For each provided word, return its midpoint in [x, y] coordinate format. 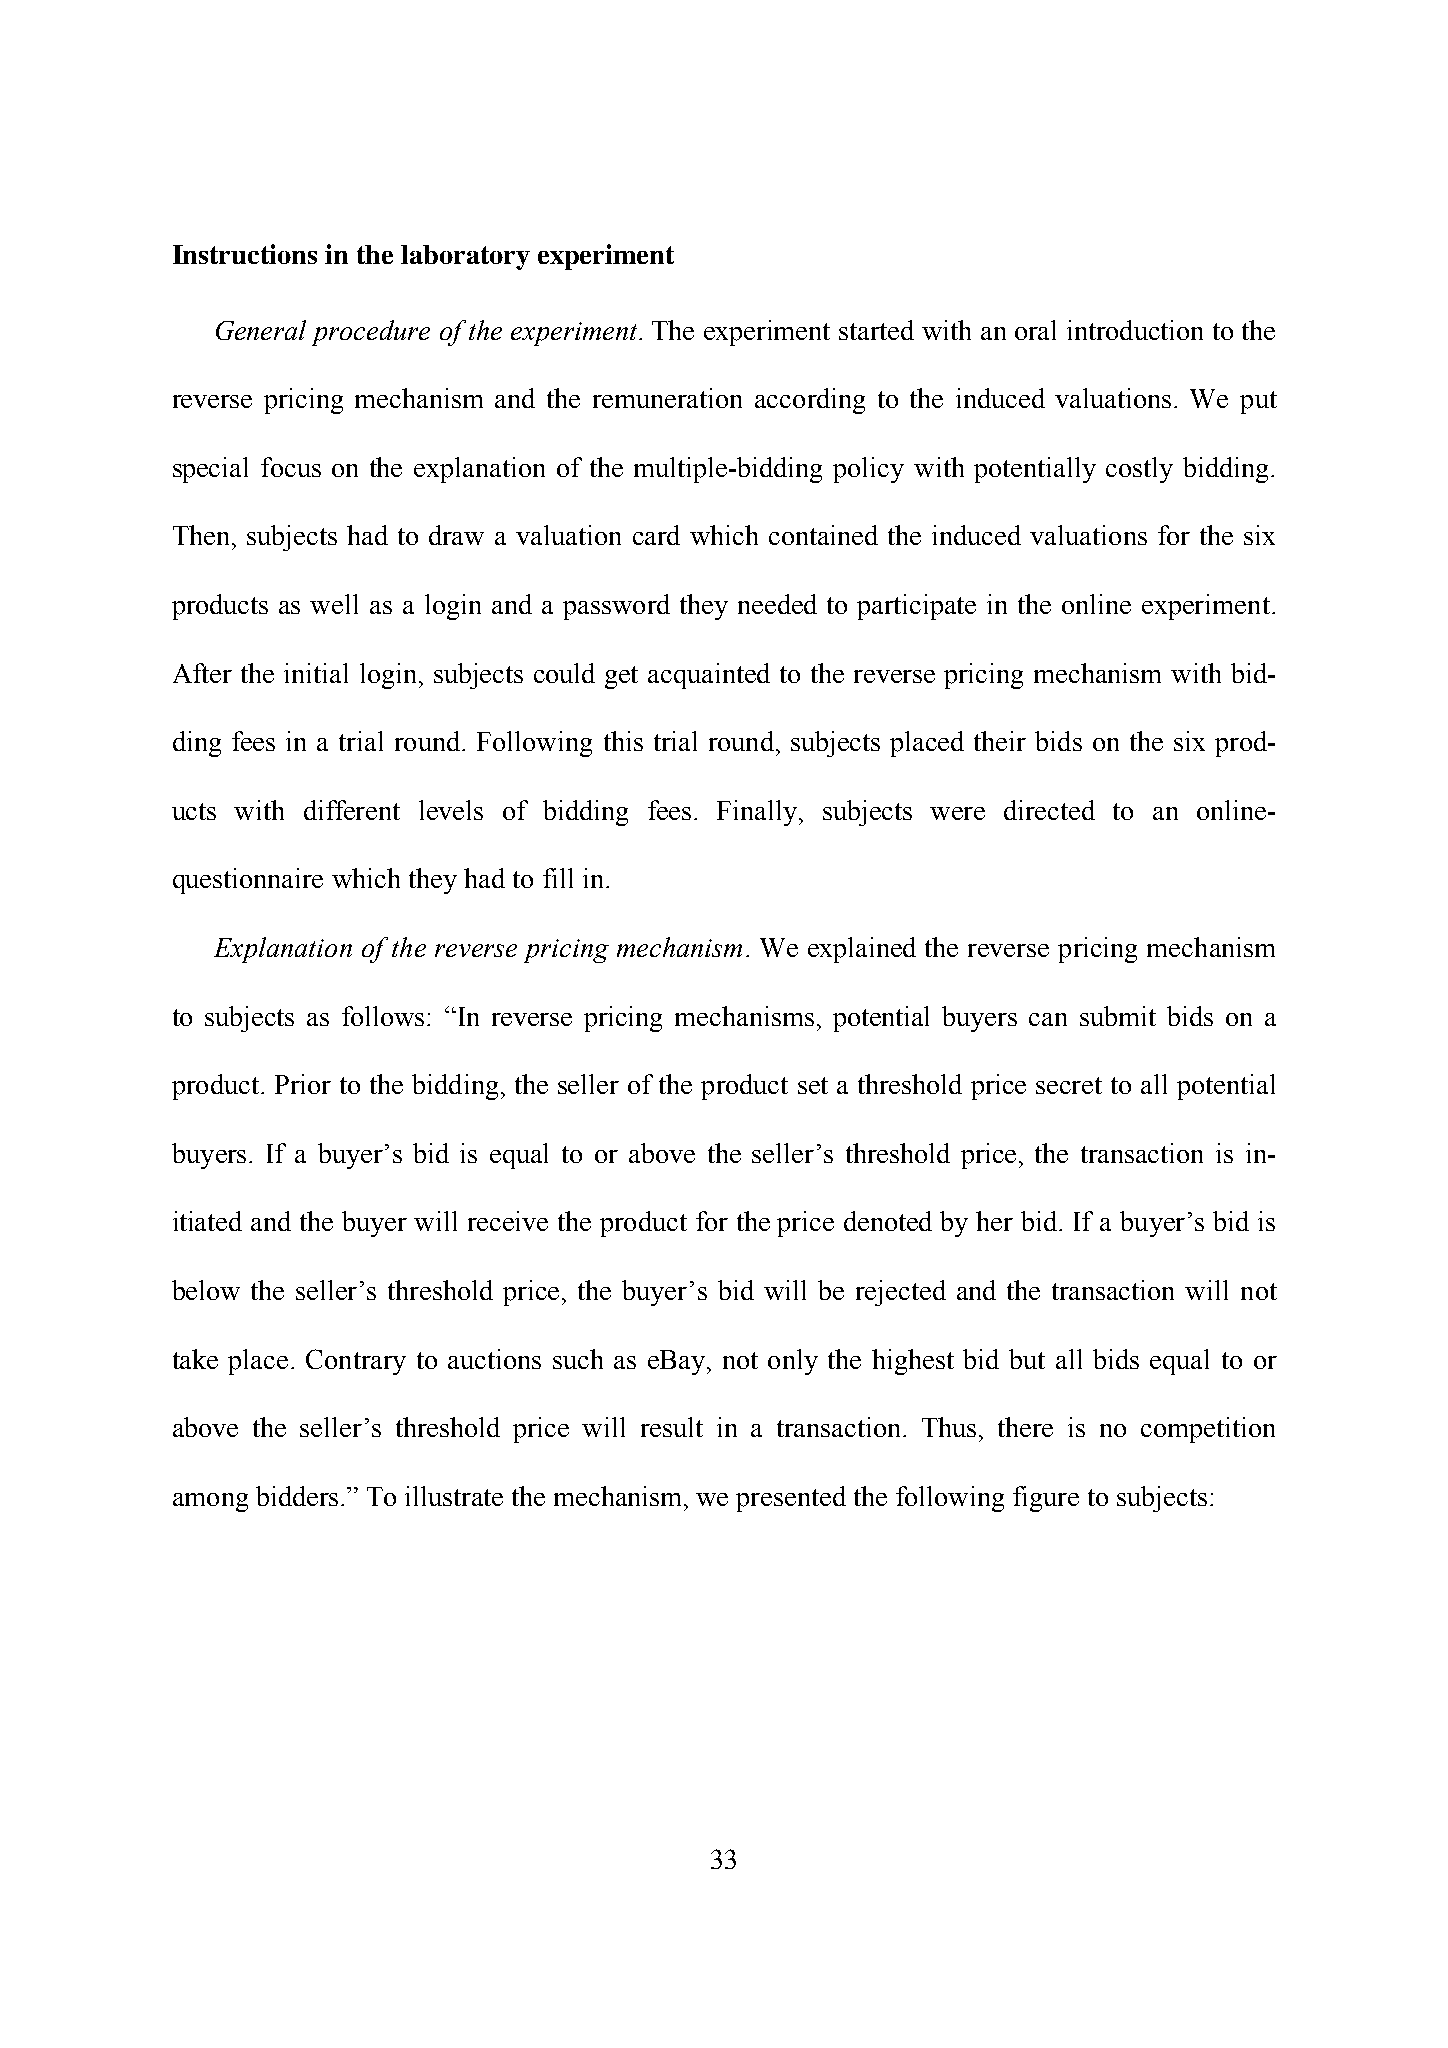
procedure [371, 333]
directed [1049, 810]
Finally [758, 813]
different [352, 810]
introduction [1135, 330]
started [876, 330]
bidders [297, 1496]
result [672, 1427]
